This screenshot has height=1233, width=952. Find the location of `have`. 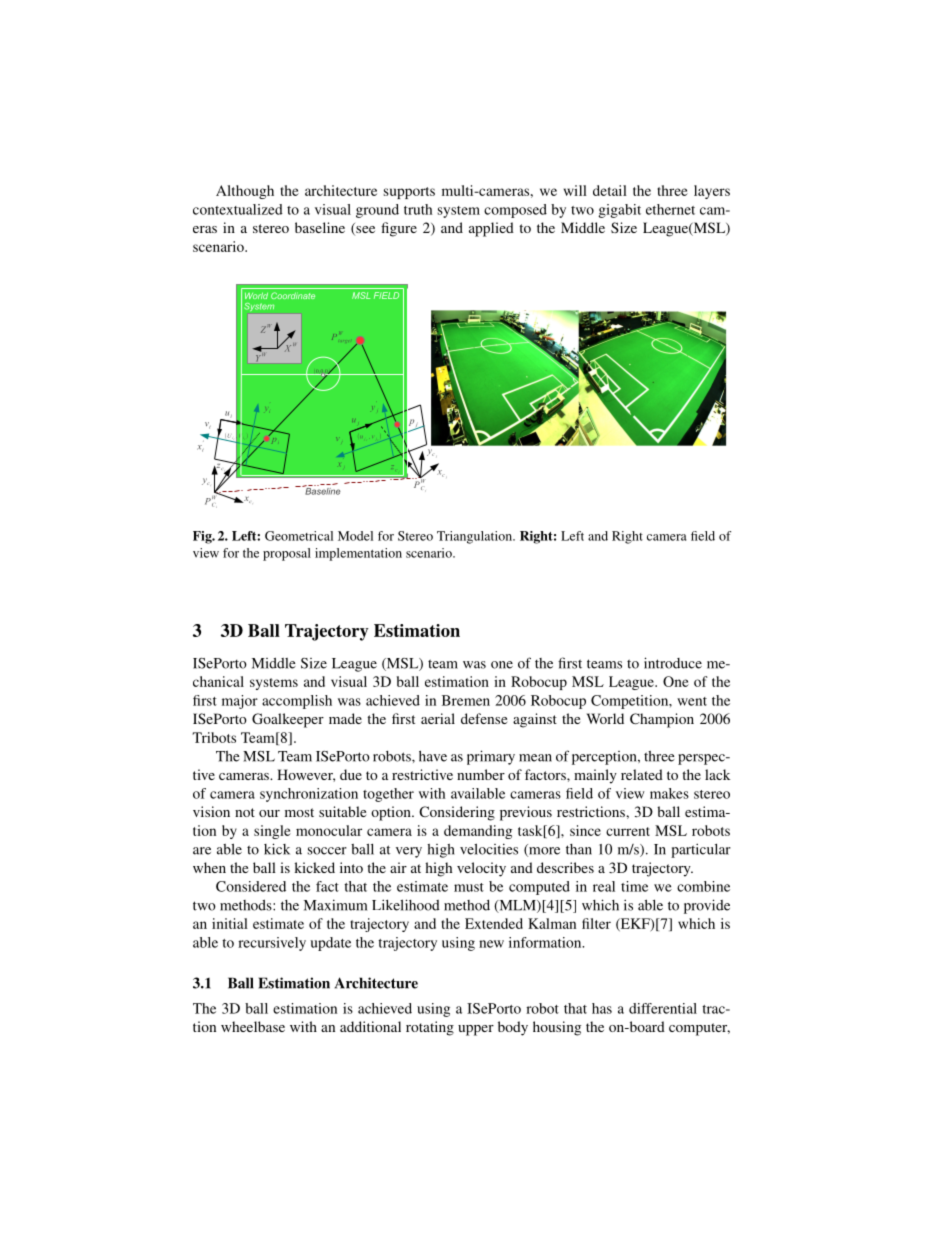

have is located at coordinates (433, 756).
